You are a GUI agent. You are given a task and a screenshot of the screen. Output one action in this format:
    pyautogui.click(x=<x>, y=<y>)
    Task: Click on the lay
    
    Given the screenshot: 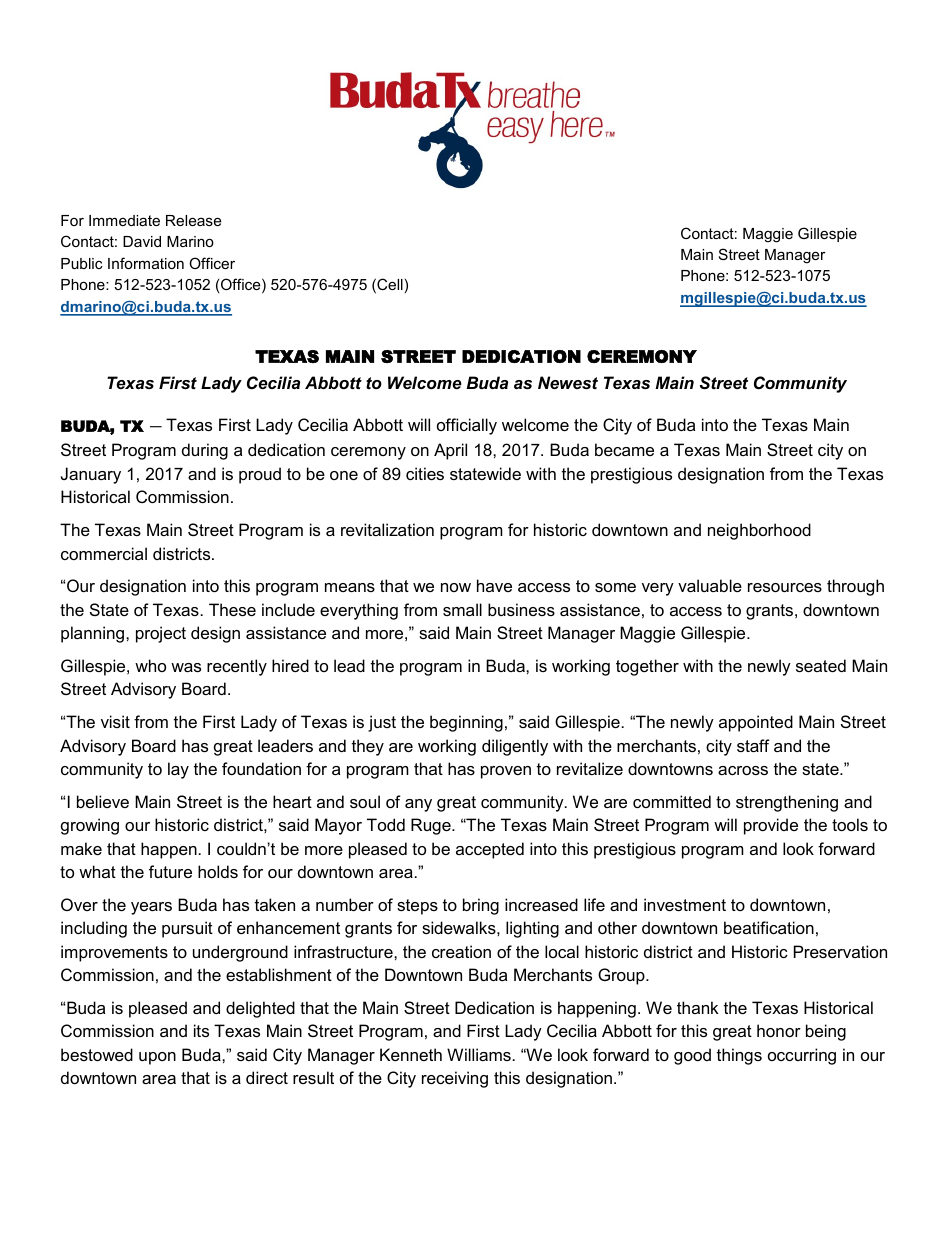 What is the action you would take?
    pyautogui.click(x=178, y=770)
